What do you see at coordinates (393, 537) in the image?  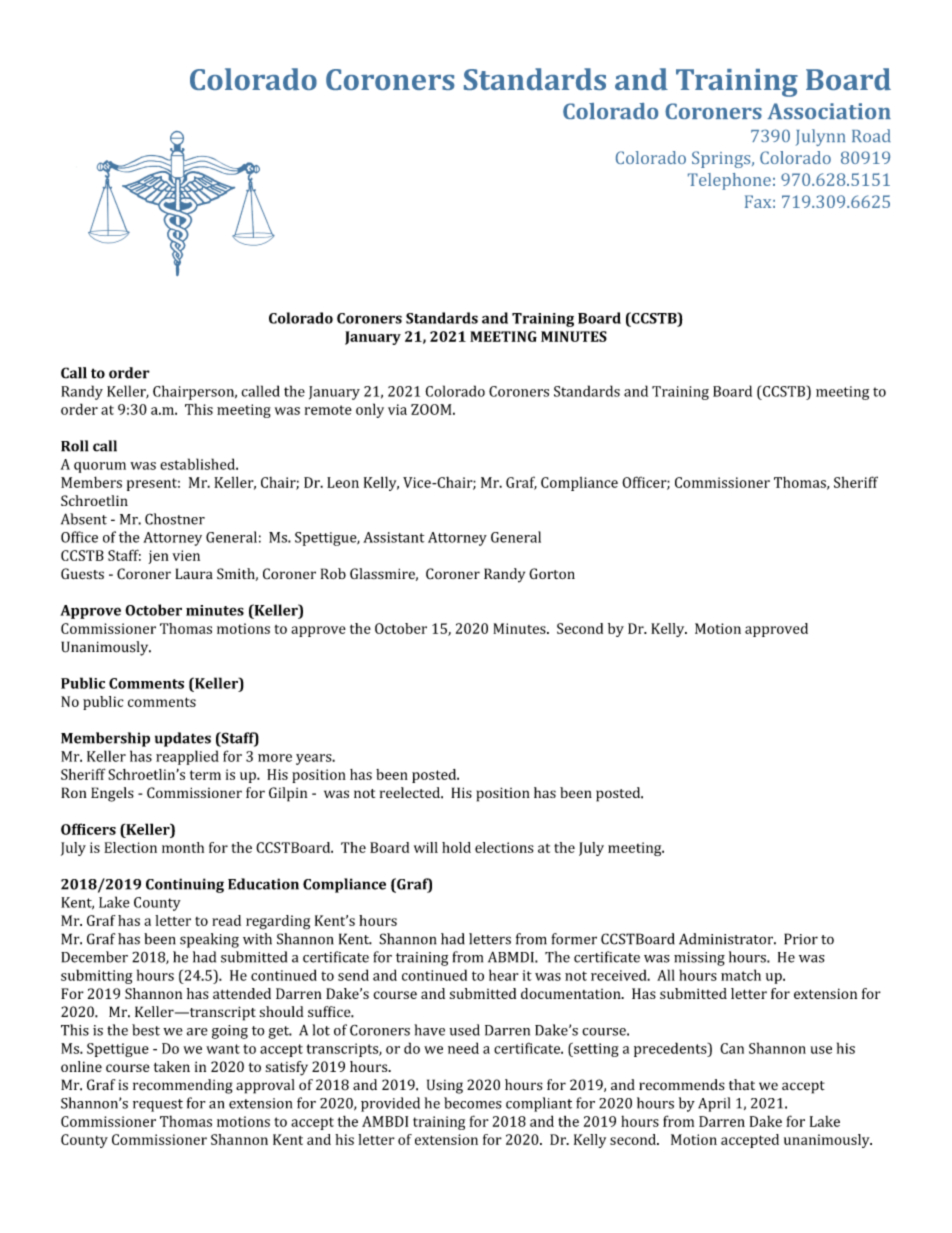 I see `Assistant` at bounding box center [393, 537].
